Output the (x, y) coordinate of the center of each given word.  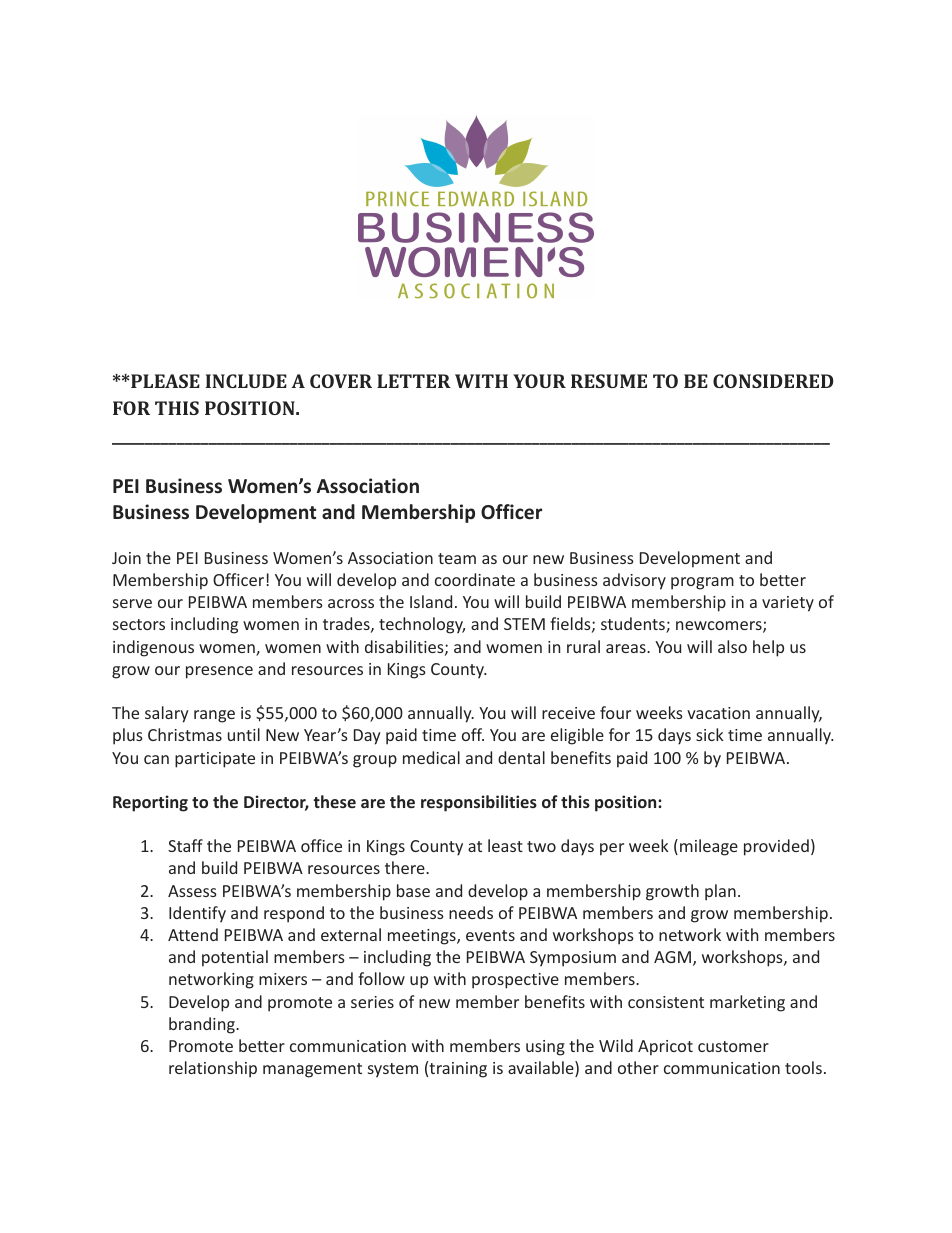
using (545, 1048)
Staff (185, 845)
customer (733, 1046)
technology (422, 625)
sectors (139, 624)
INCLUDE (246, 381)
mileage (709, 847)
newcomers (720, 627)
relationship (213, 1069)
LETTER (414, 381)
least (505, 845)
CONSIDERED (773, 381)
